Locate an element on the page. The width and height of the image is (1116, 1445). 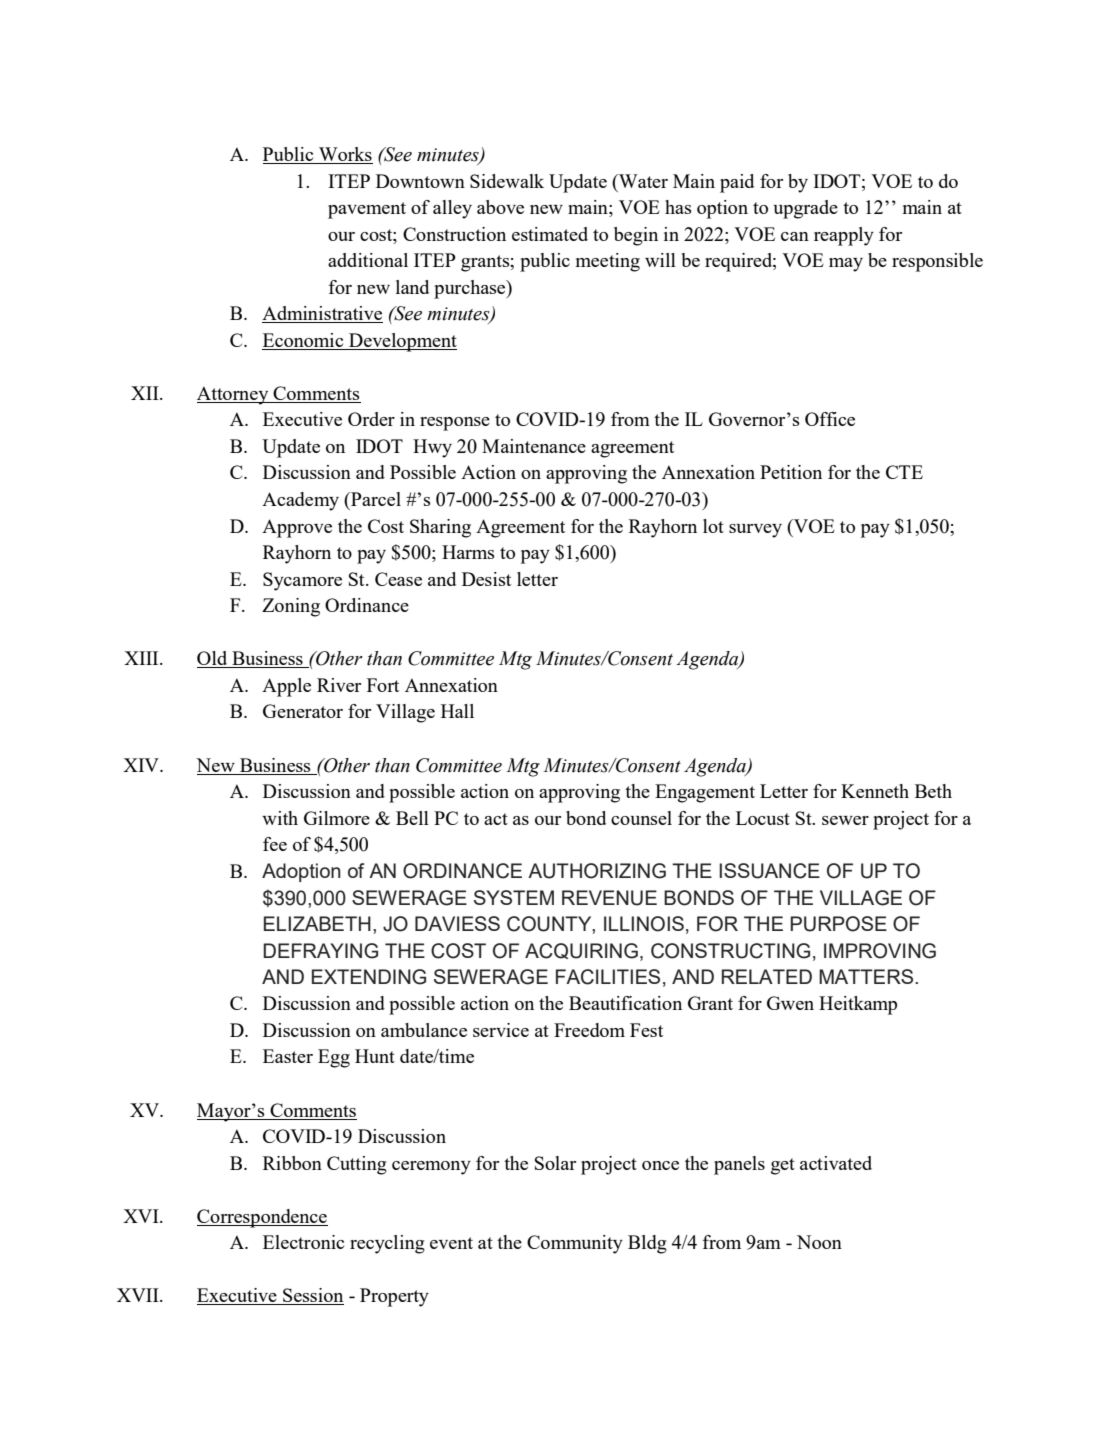
response is located at coordinates (455, 424).
